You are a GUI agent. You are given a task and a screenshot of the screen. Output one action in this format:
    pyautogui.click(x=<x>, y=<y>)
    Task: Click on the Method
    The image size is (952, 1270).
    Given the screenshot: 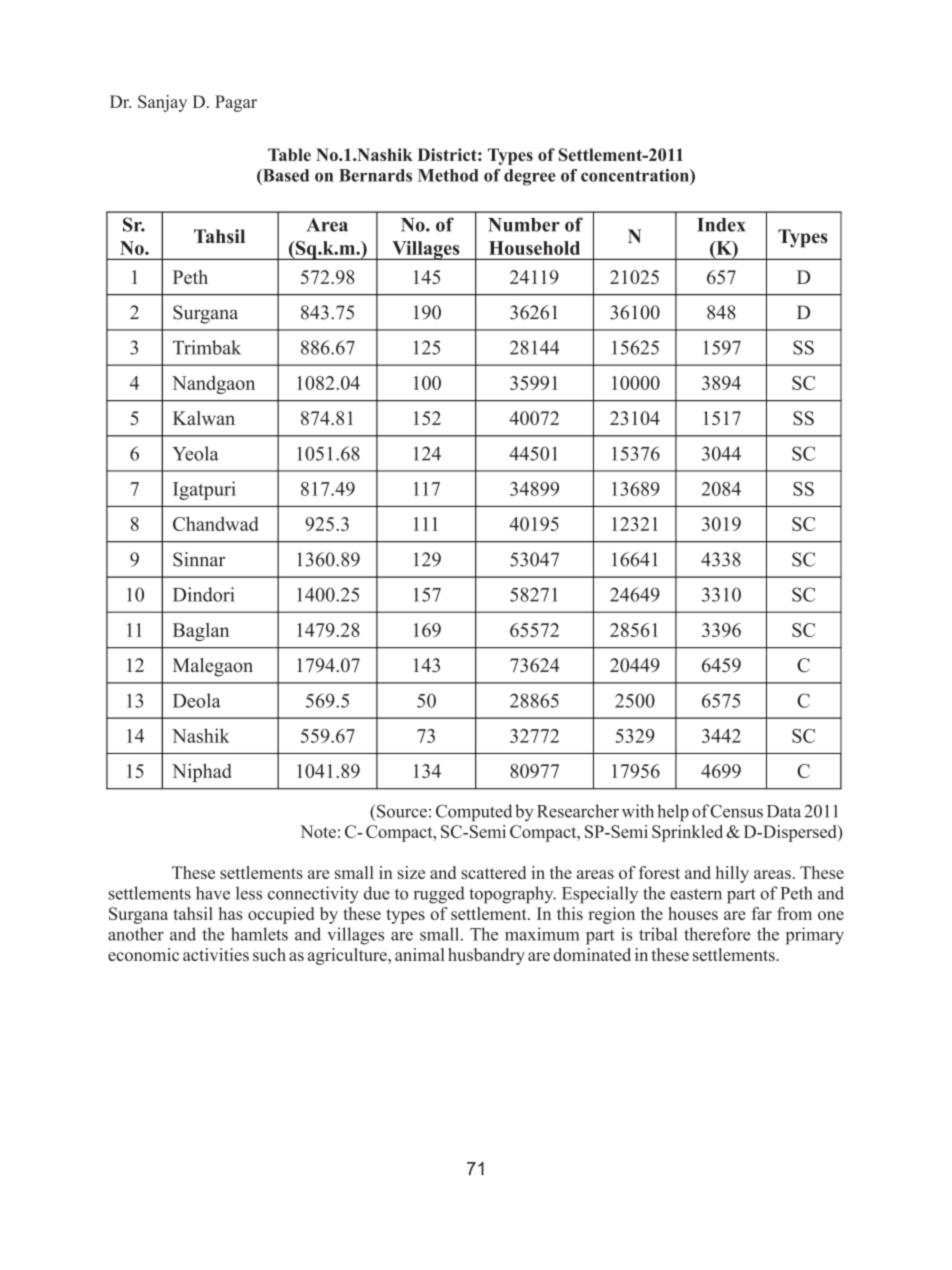 What is the action you would take?
    pyautogui.click(x=448, y=175)
